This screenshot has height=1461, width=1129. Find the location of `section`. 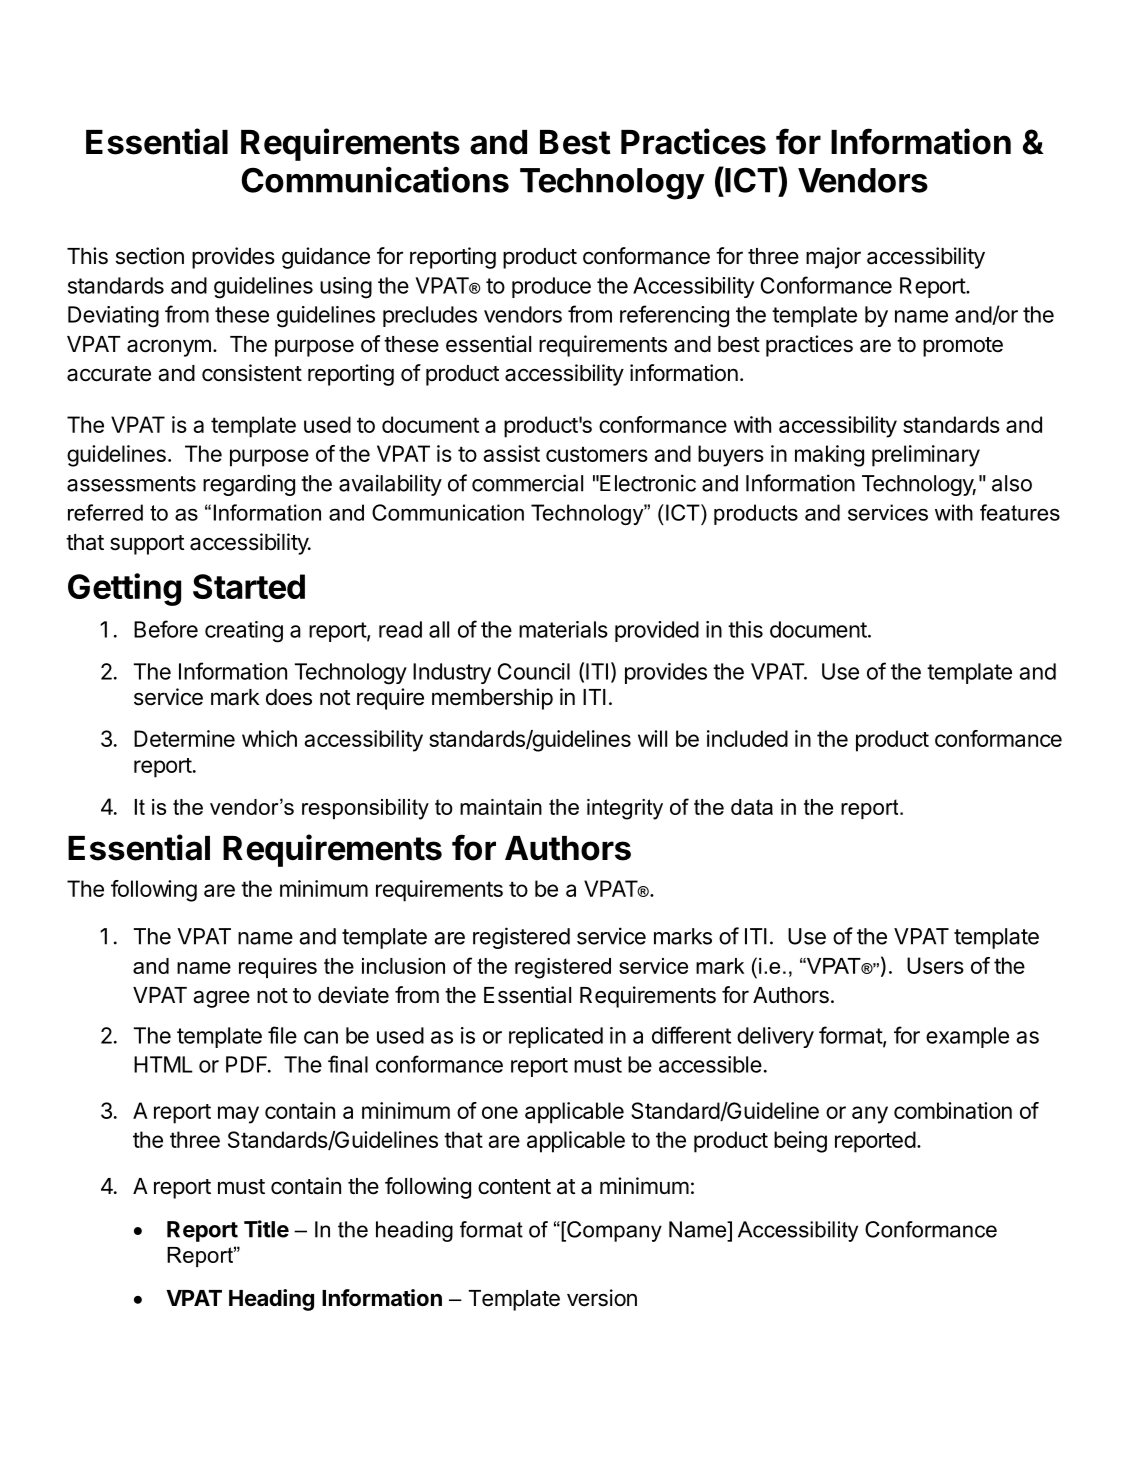

section is located at coordinates (150, 256).
